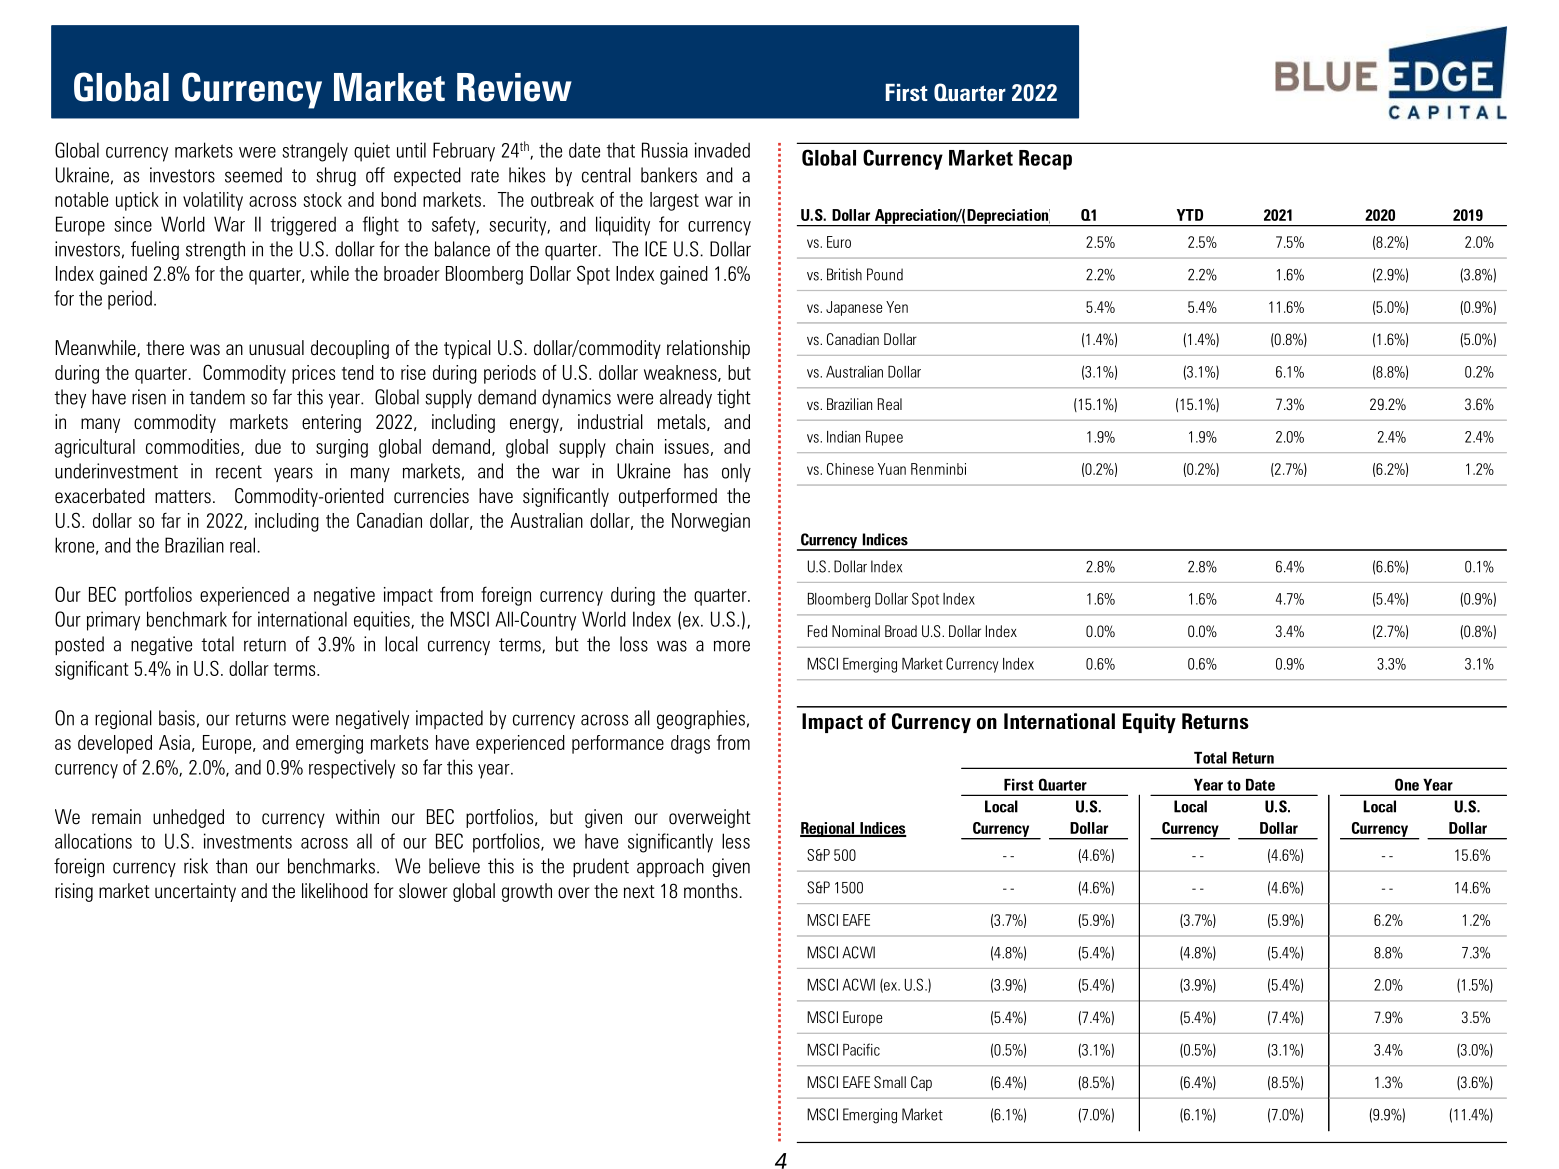 The image size is (1559, 1169). I want to click on uncertainty, so click(195, 892).
